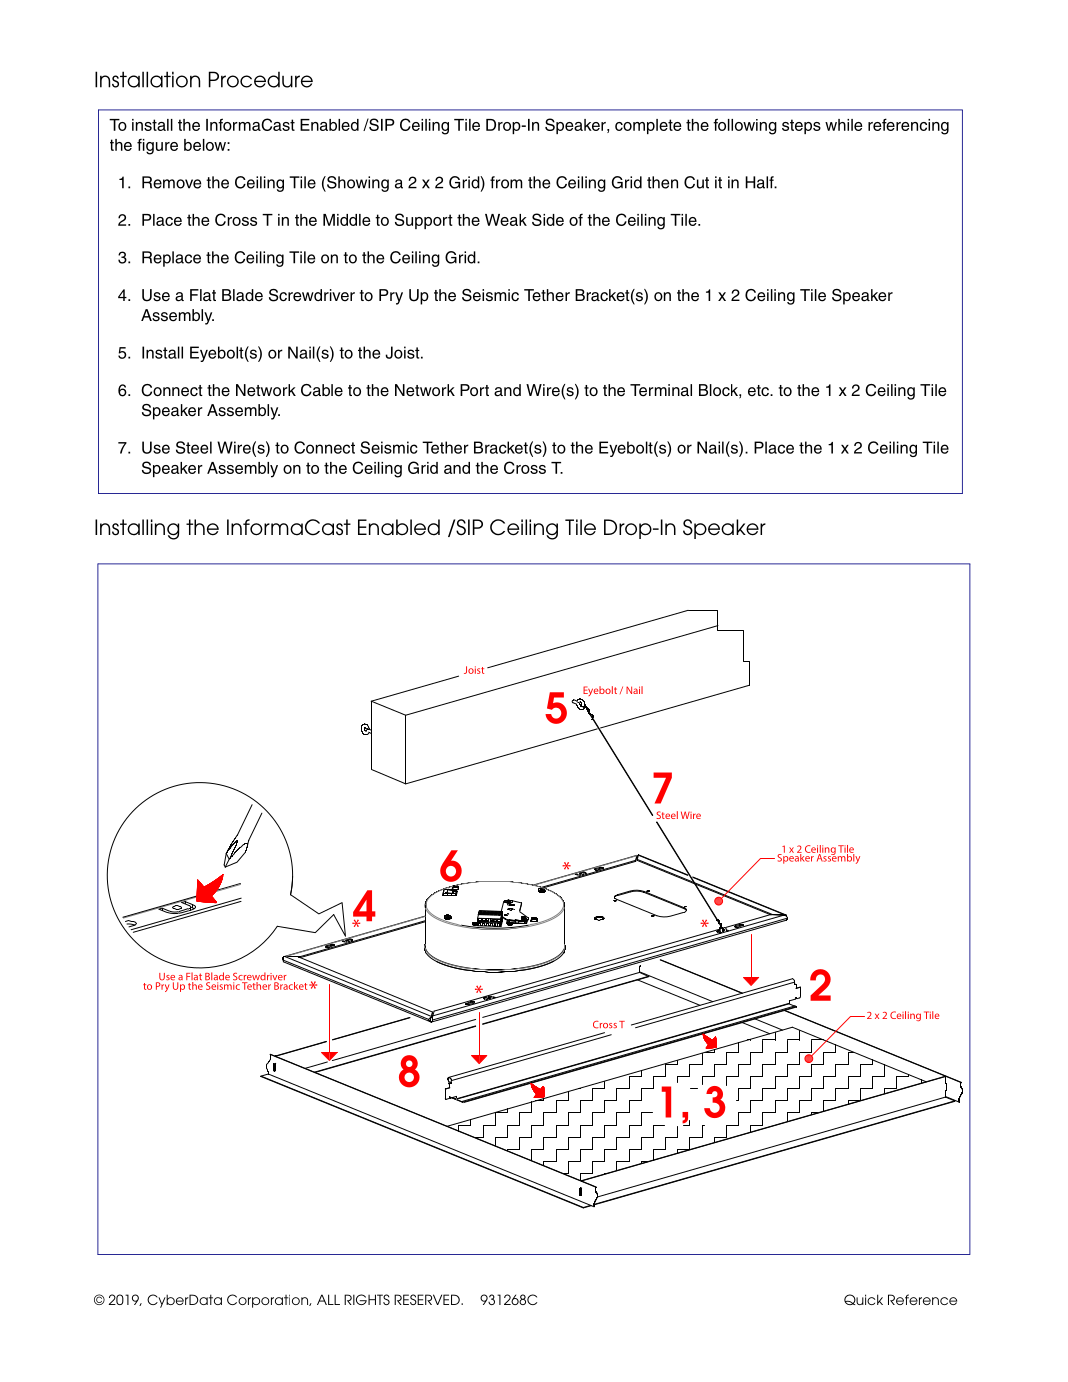  I want to click on Quick, so click(863, 1299).
